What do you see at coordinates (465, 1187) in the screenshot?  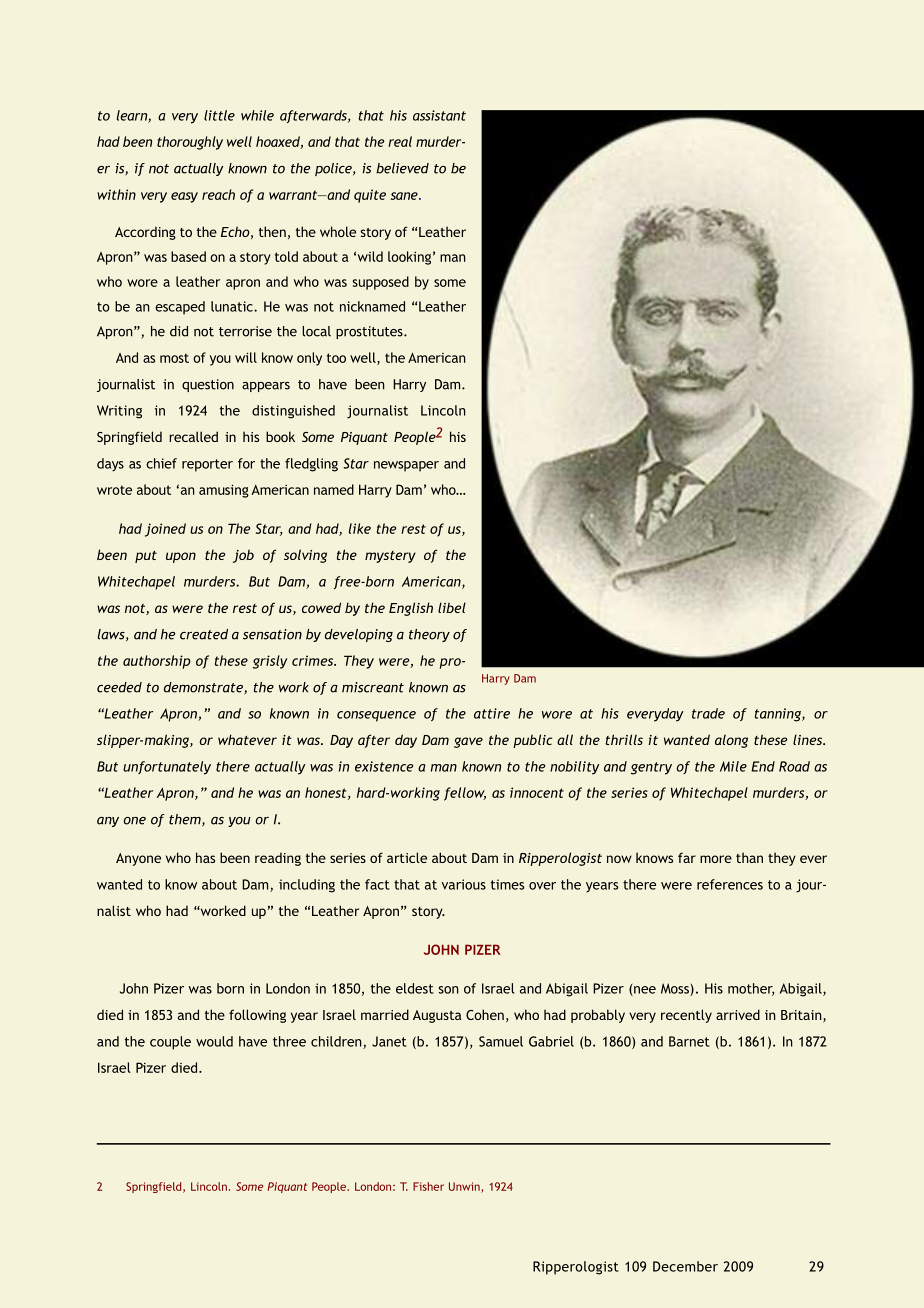 I see `Unwin` at bounding box center [465, 1187].
